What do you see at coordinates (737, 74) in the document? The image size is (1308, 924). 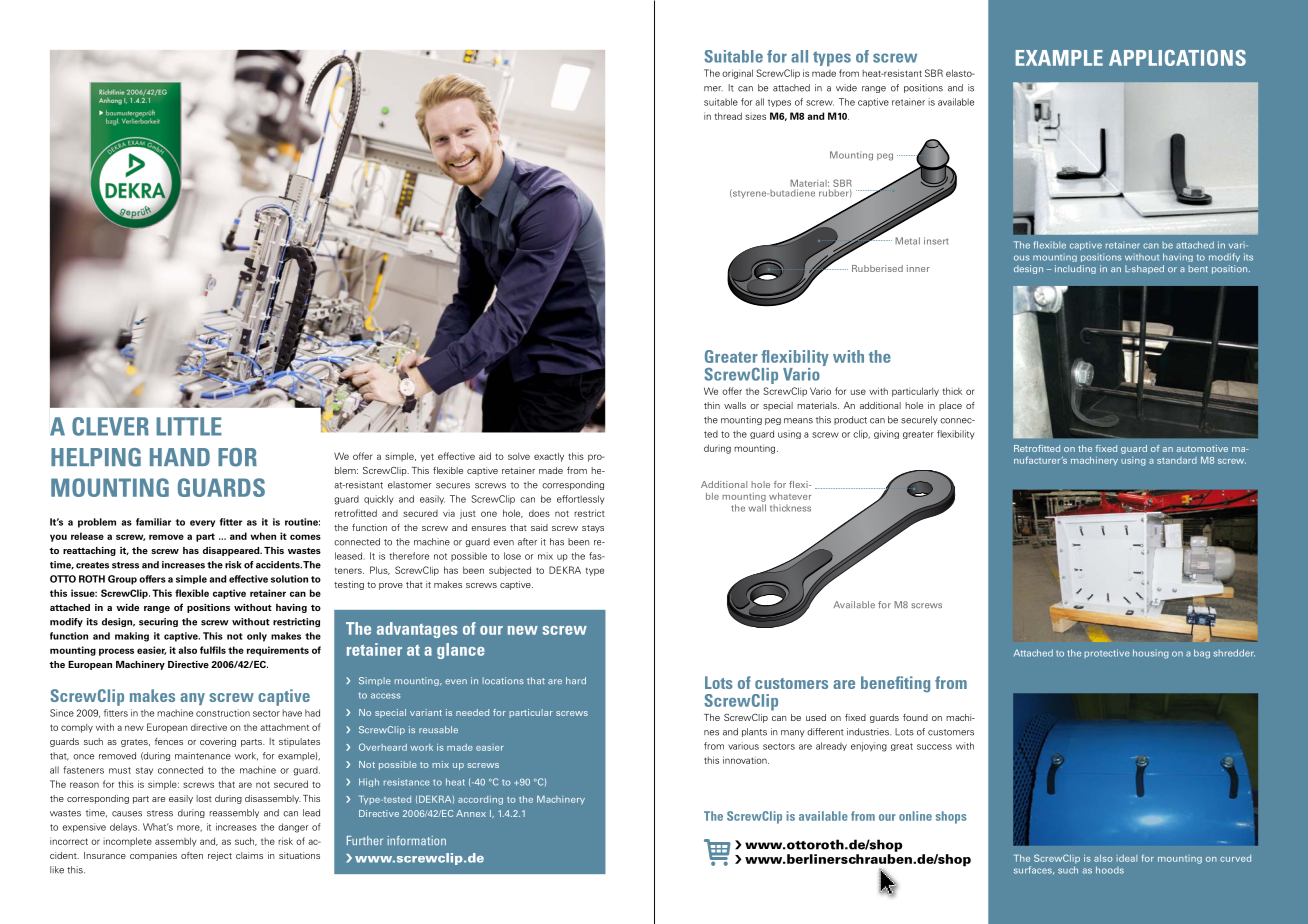 I see `original` at bounding box center [737, 74].
